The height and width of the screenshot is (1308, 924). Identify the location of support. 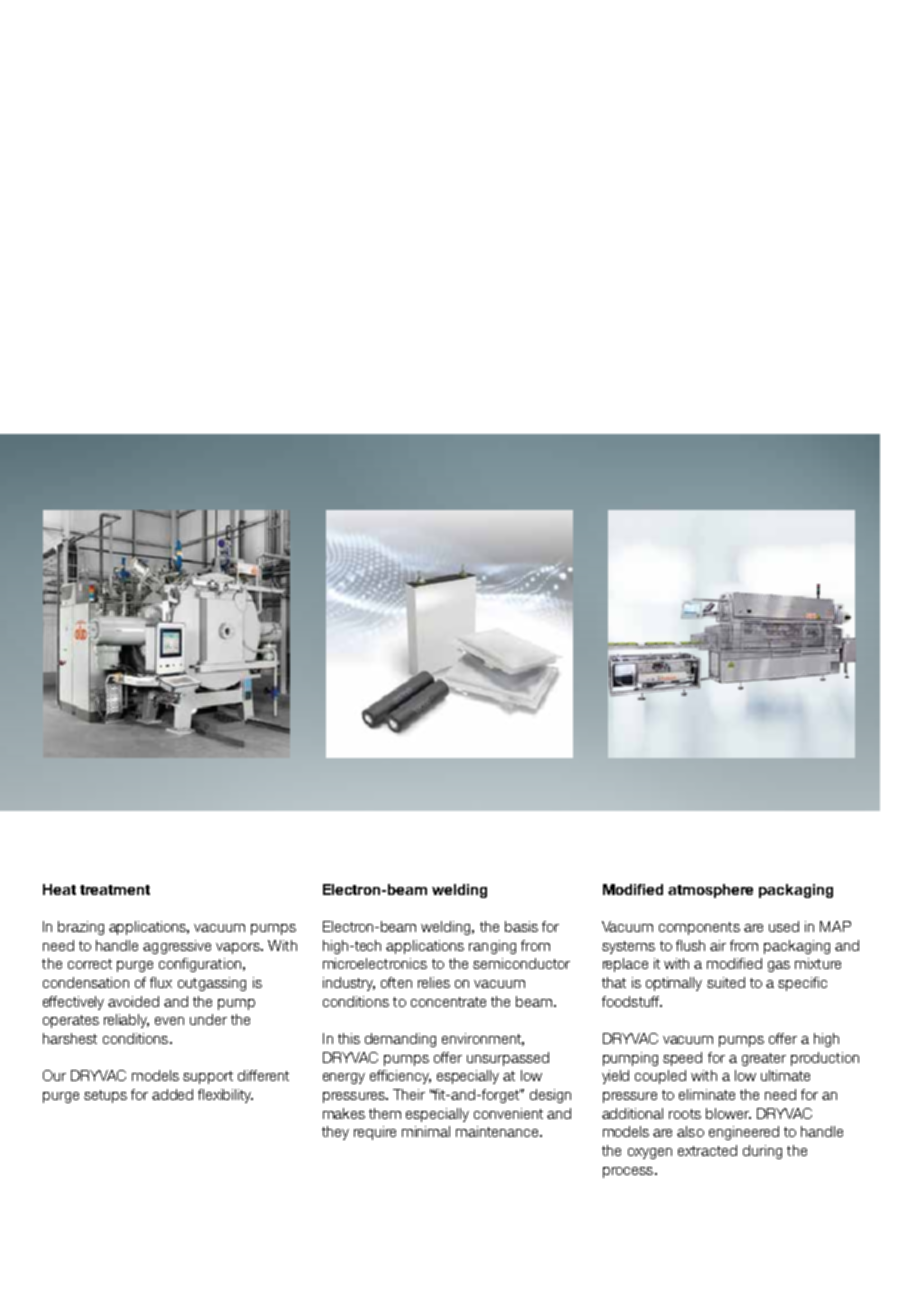
(208, 1077).
